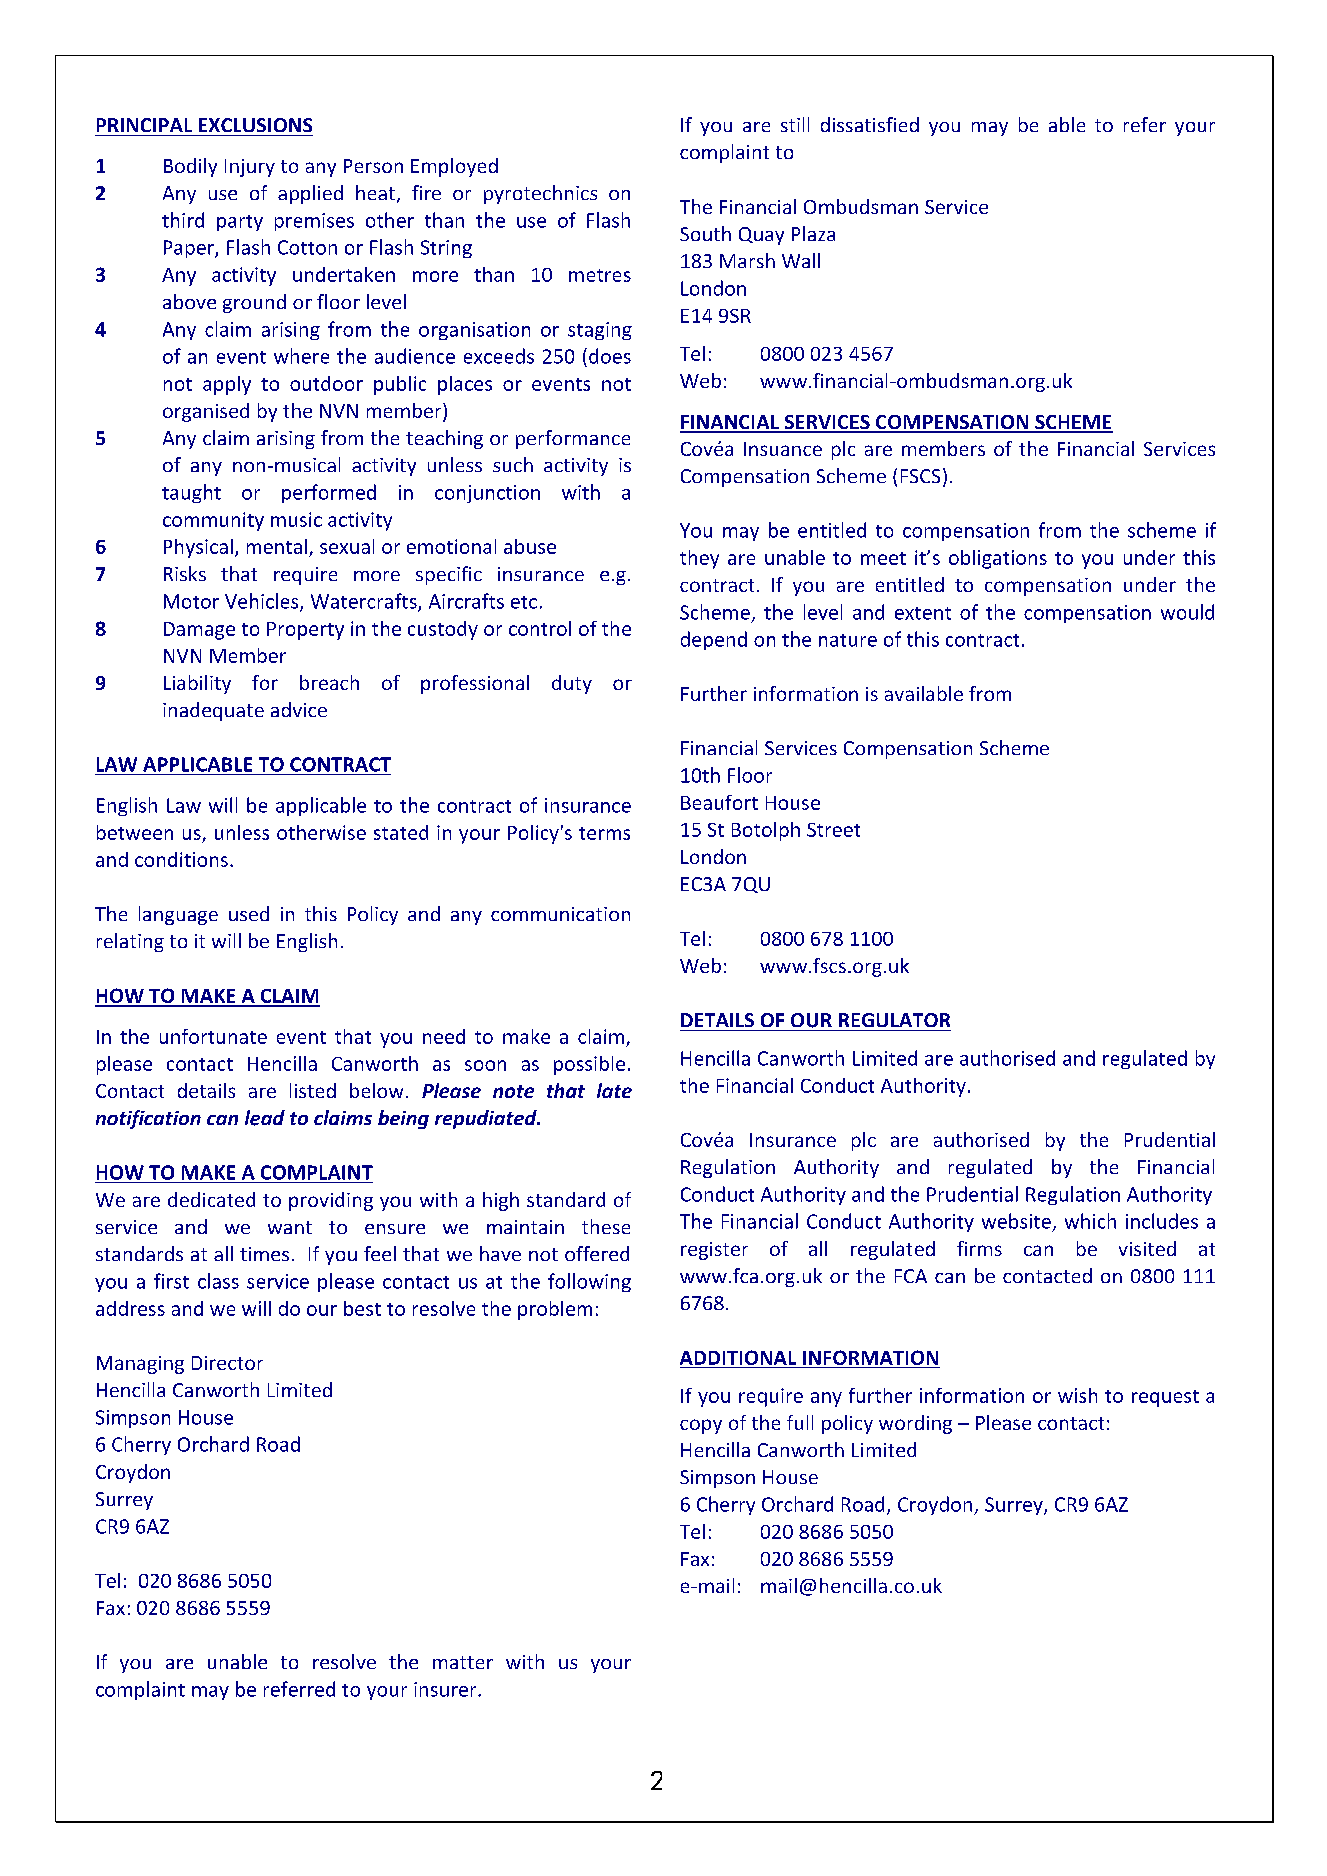 The image size is (1327, 1876). Describe the element at coordinates (894, 1020) in the screenshot. I see `REGULATOR` at that location.
